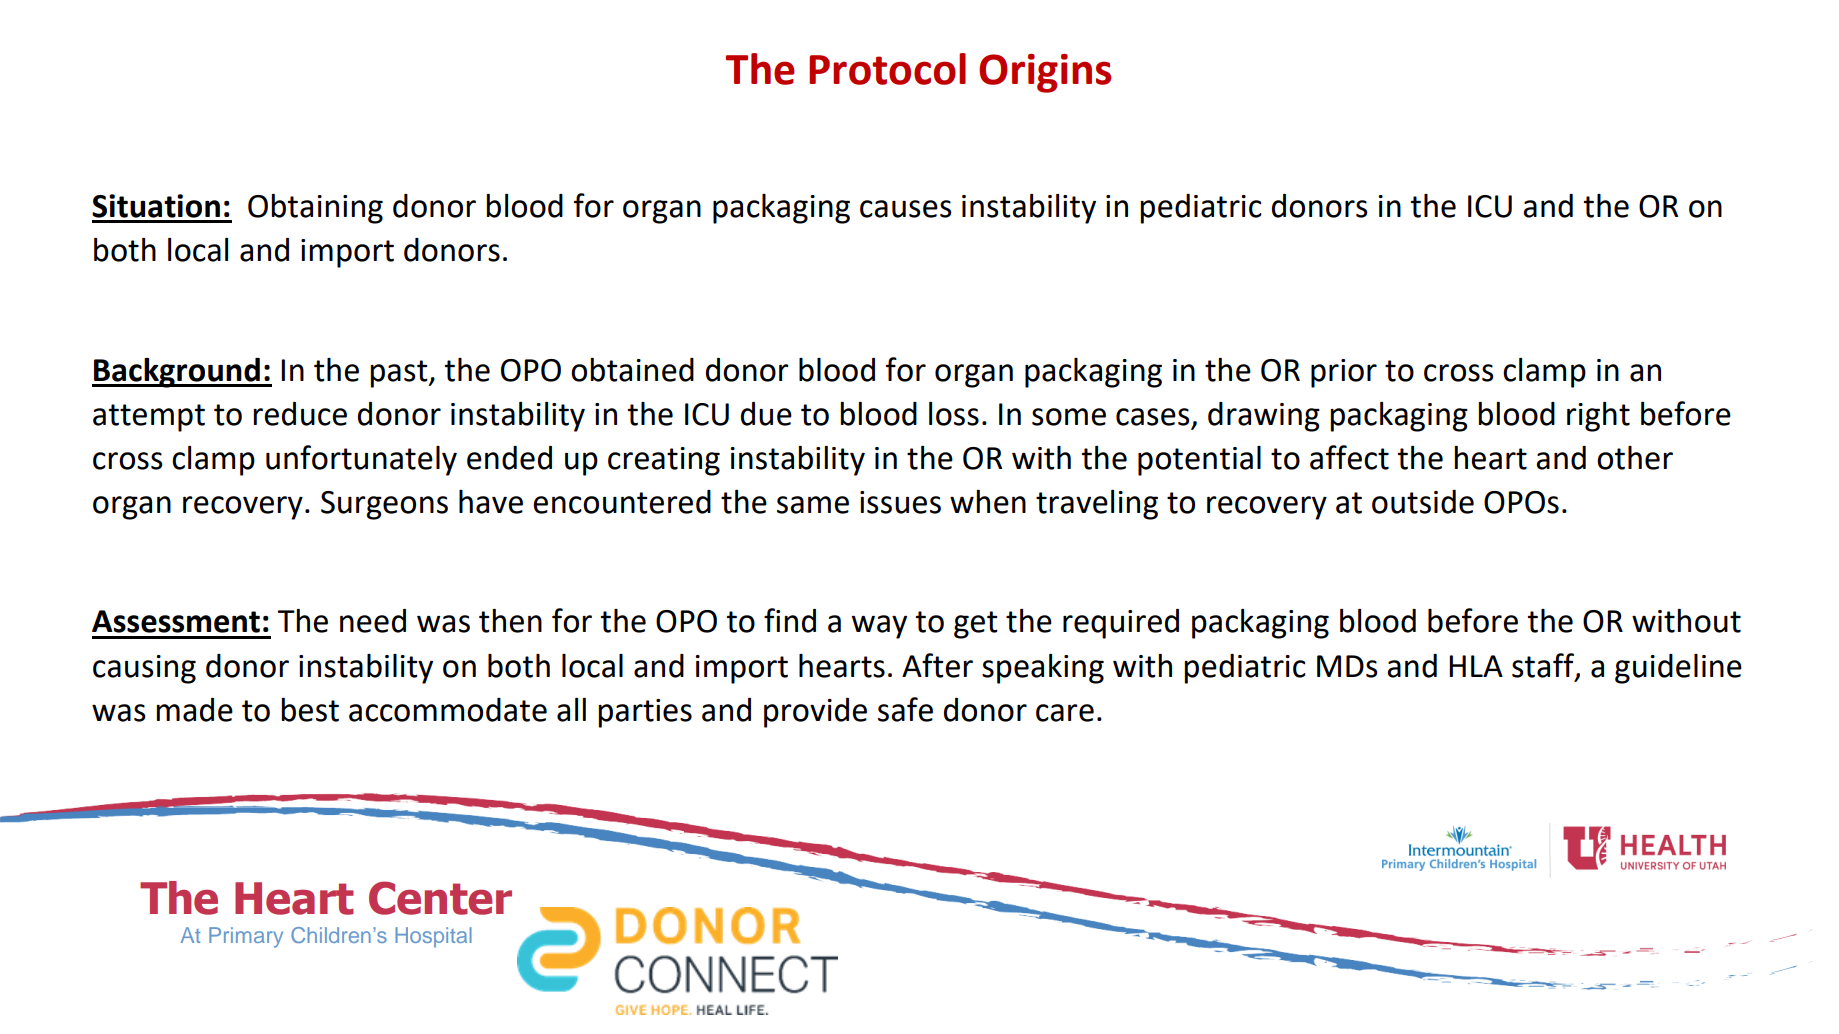 This screenshot has height=1034, width=1839. Describe the element at coordinates (1045, 73) in the screenshot. I see `Origins` at that location.
